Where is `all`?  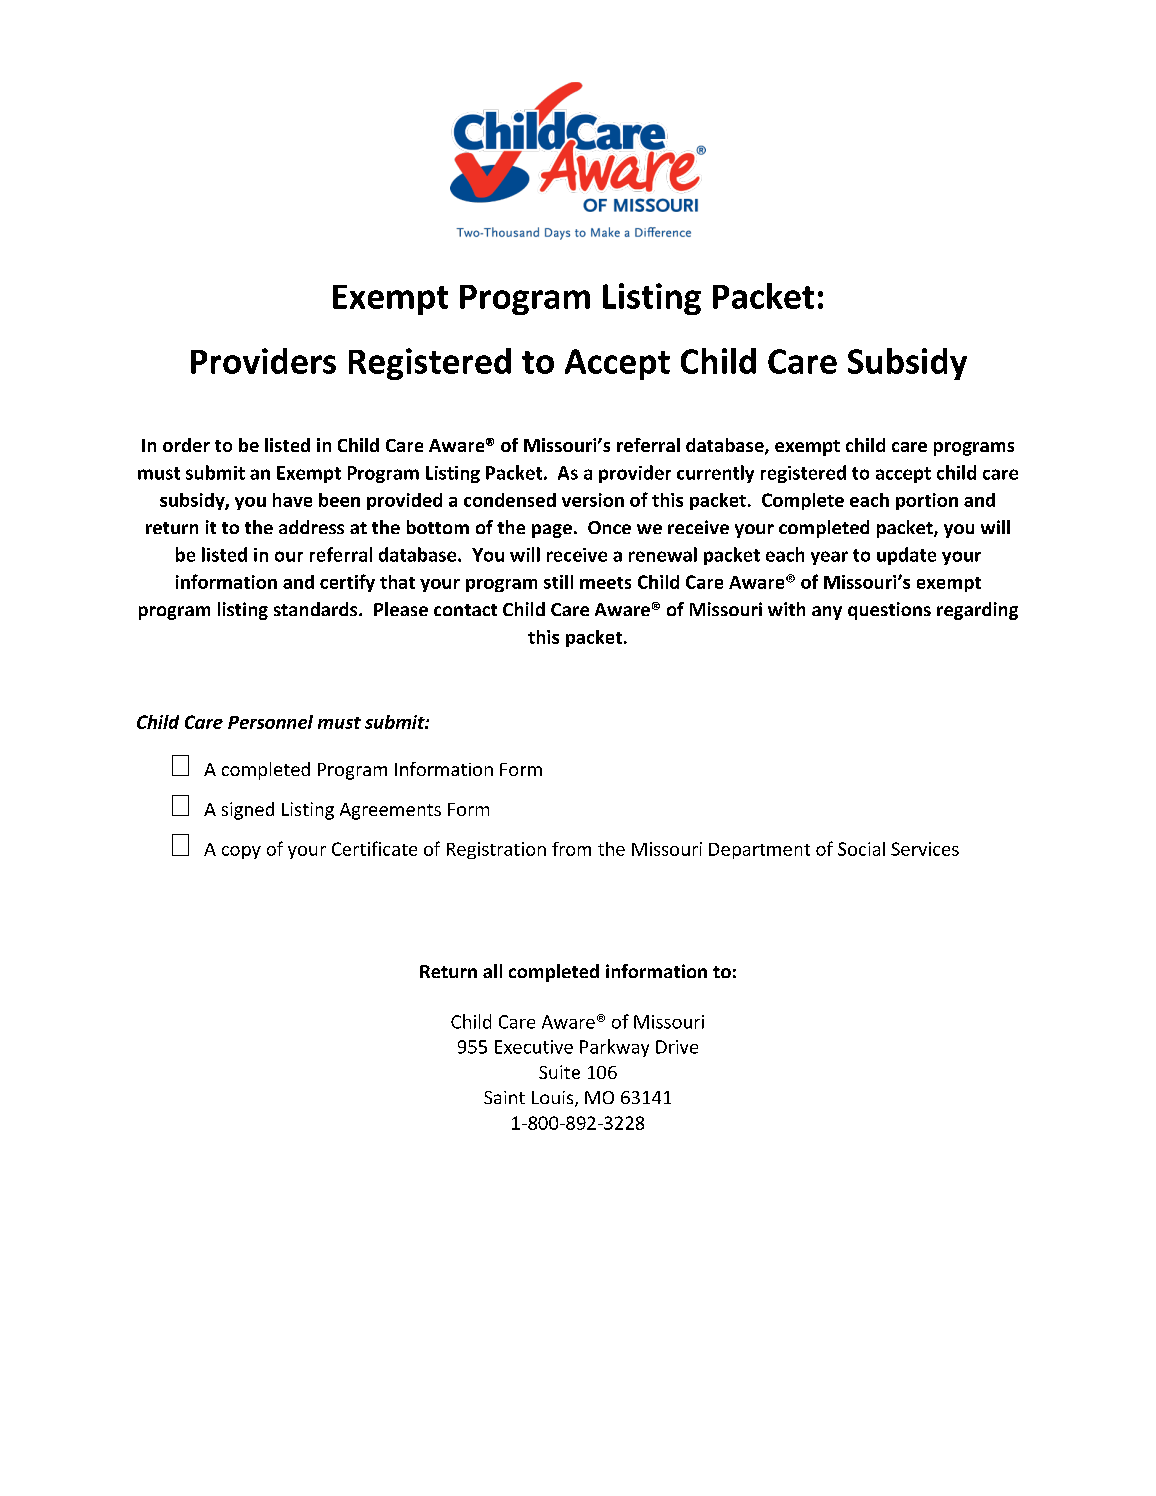
all is located at coordinates (492, 971).
